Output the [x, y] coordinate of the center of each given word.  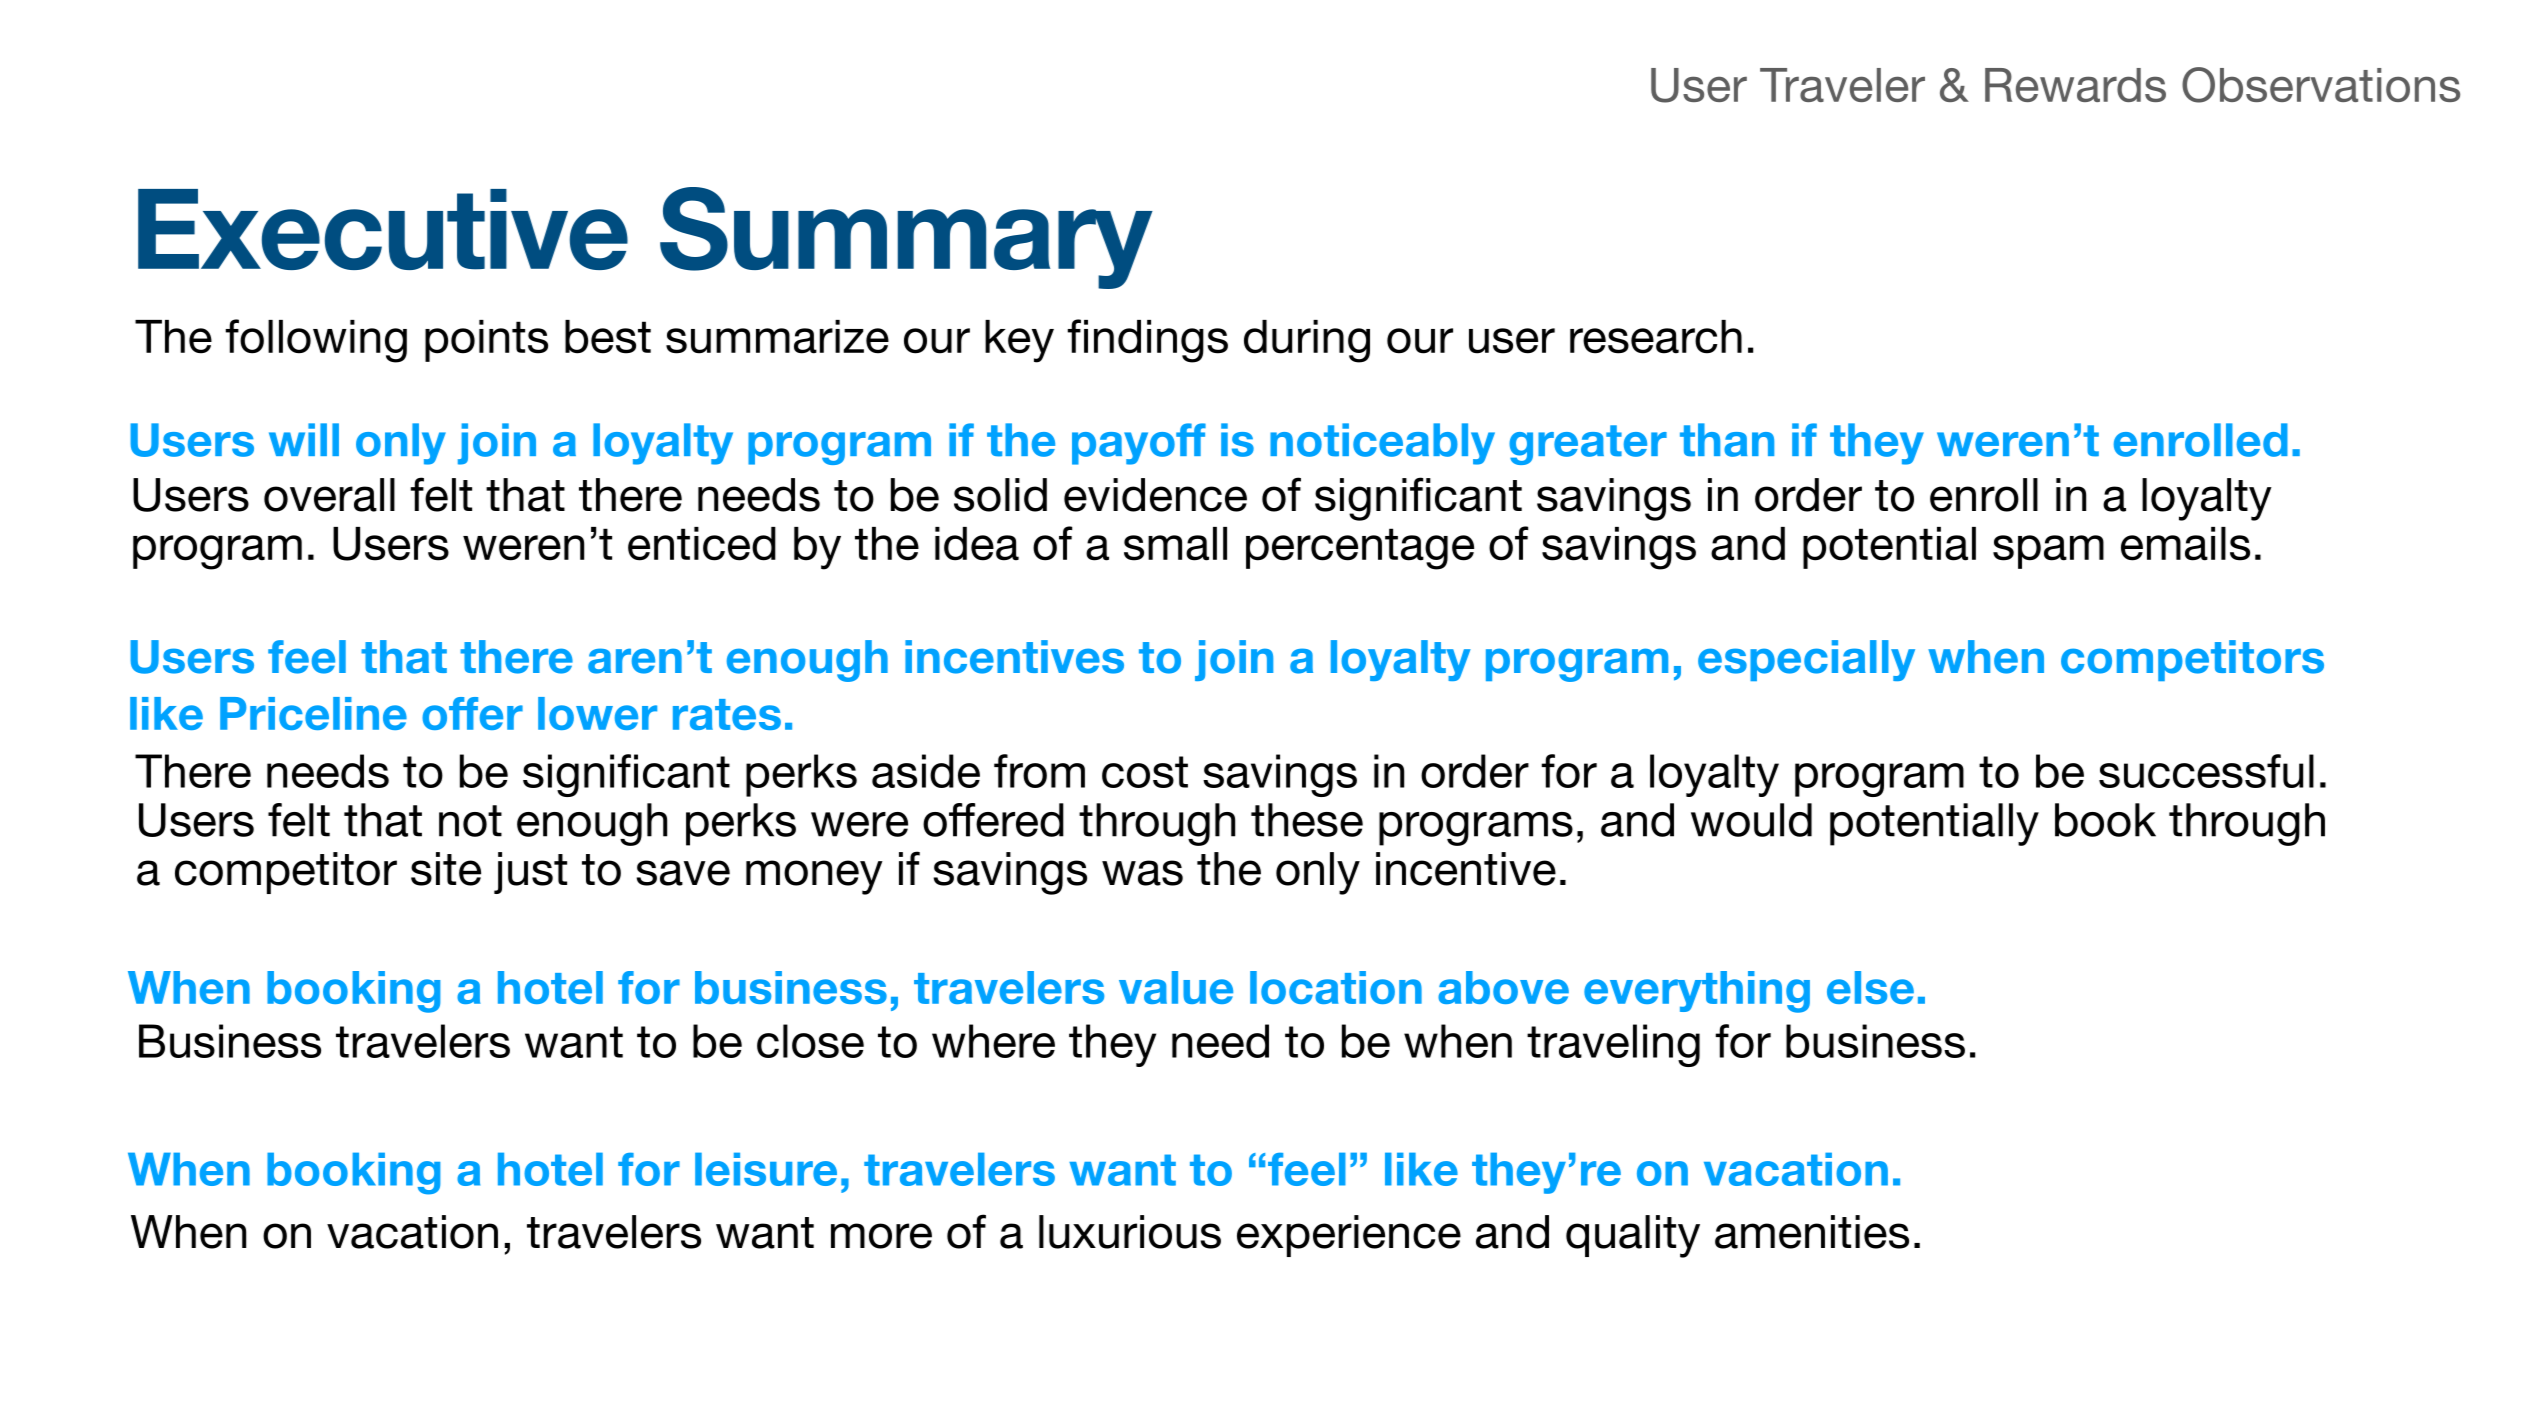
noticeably [1382, 444]
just [530, 873]
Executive [383, 229]
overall [329, 495]
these [1307, 820]
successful [2206, 771]
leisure [766, 1169]
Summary [906, 238]
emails [2185, 544]
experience [1349, 1236]
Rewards [2075, 85]
